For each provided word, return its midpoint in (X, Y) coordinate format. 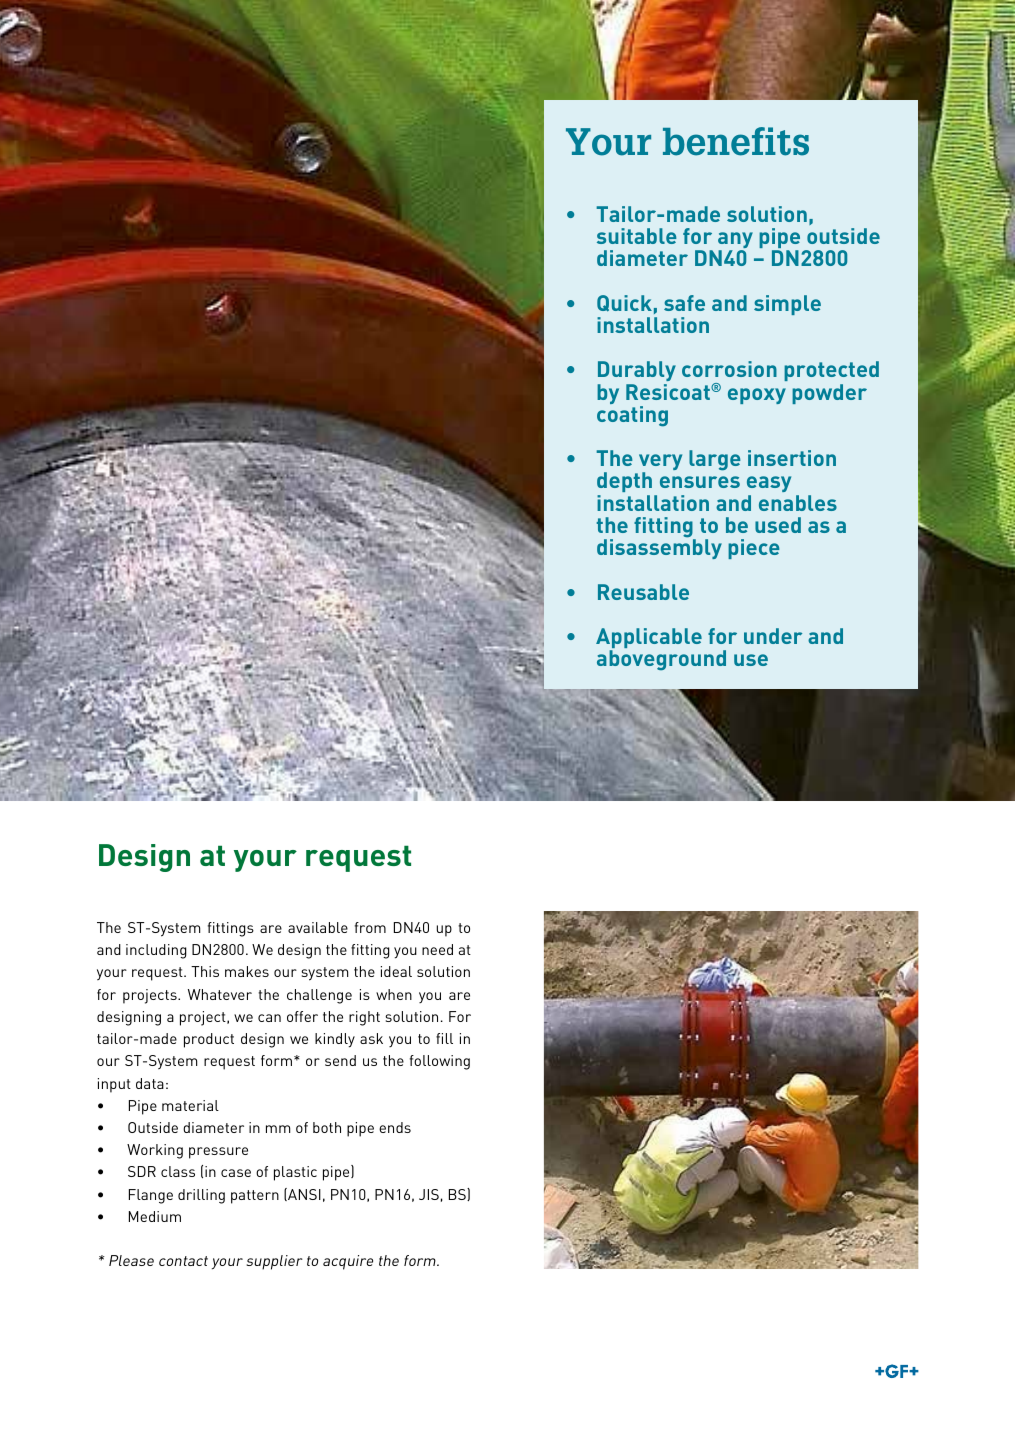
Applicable (649, 639)
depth (626, 484)
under (773, 636)
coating (632, 416)
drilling (201, 1196)
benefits (736, 141)
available (318, 927)
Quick (624, 303)
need (437, 949)
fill (444, 1038)
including (156, 951)
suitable (637, 236)
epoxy (757, 396)
